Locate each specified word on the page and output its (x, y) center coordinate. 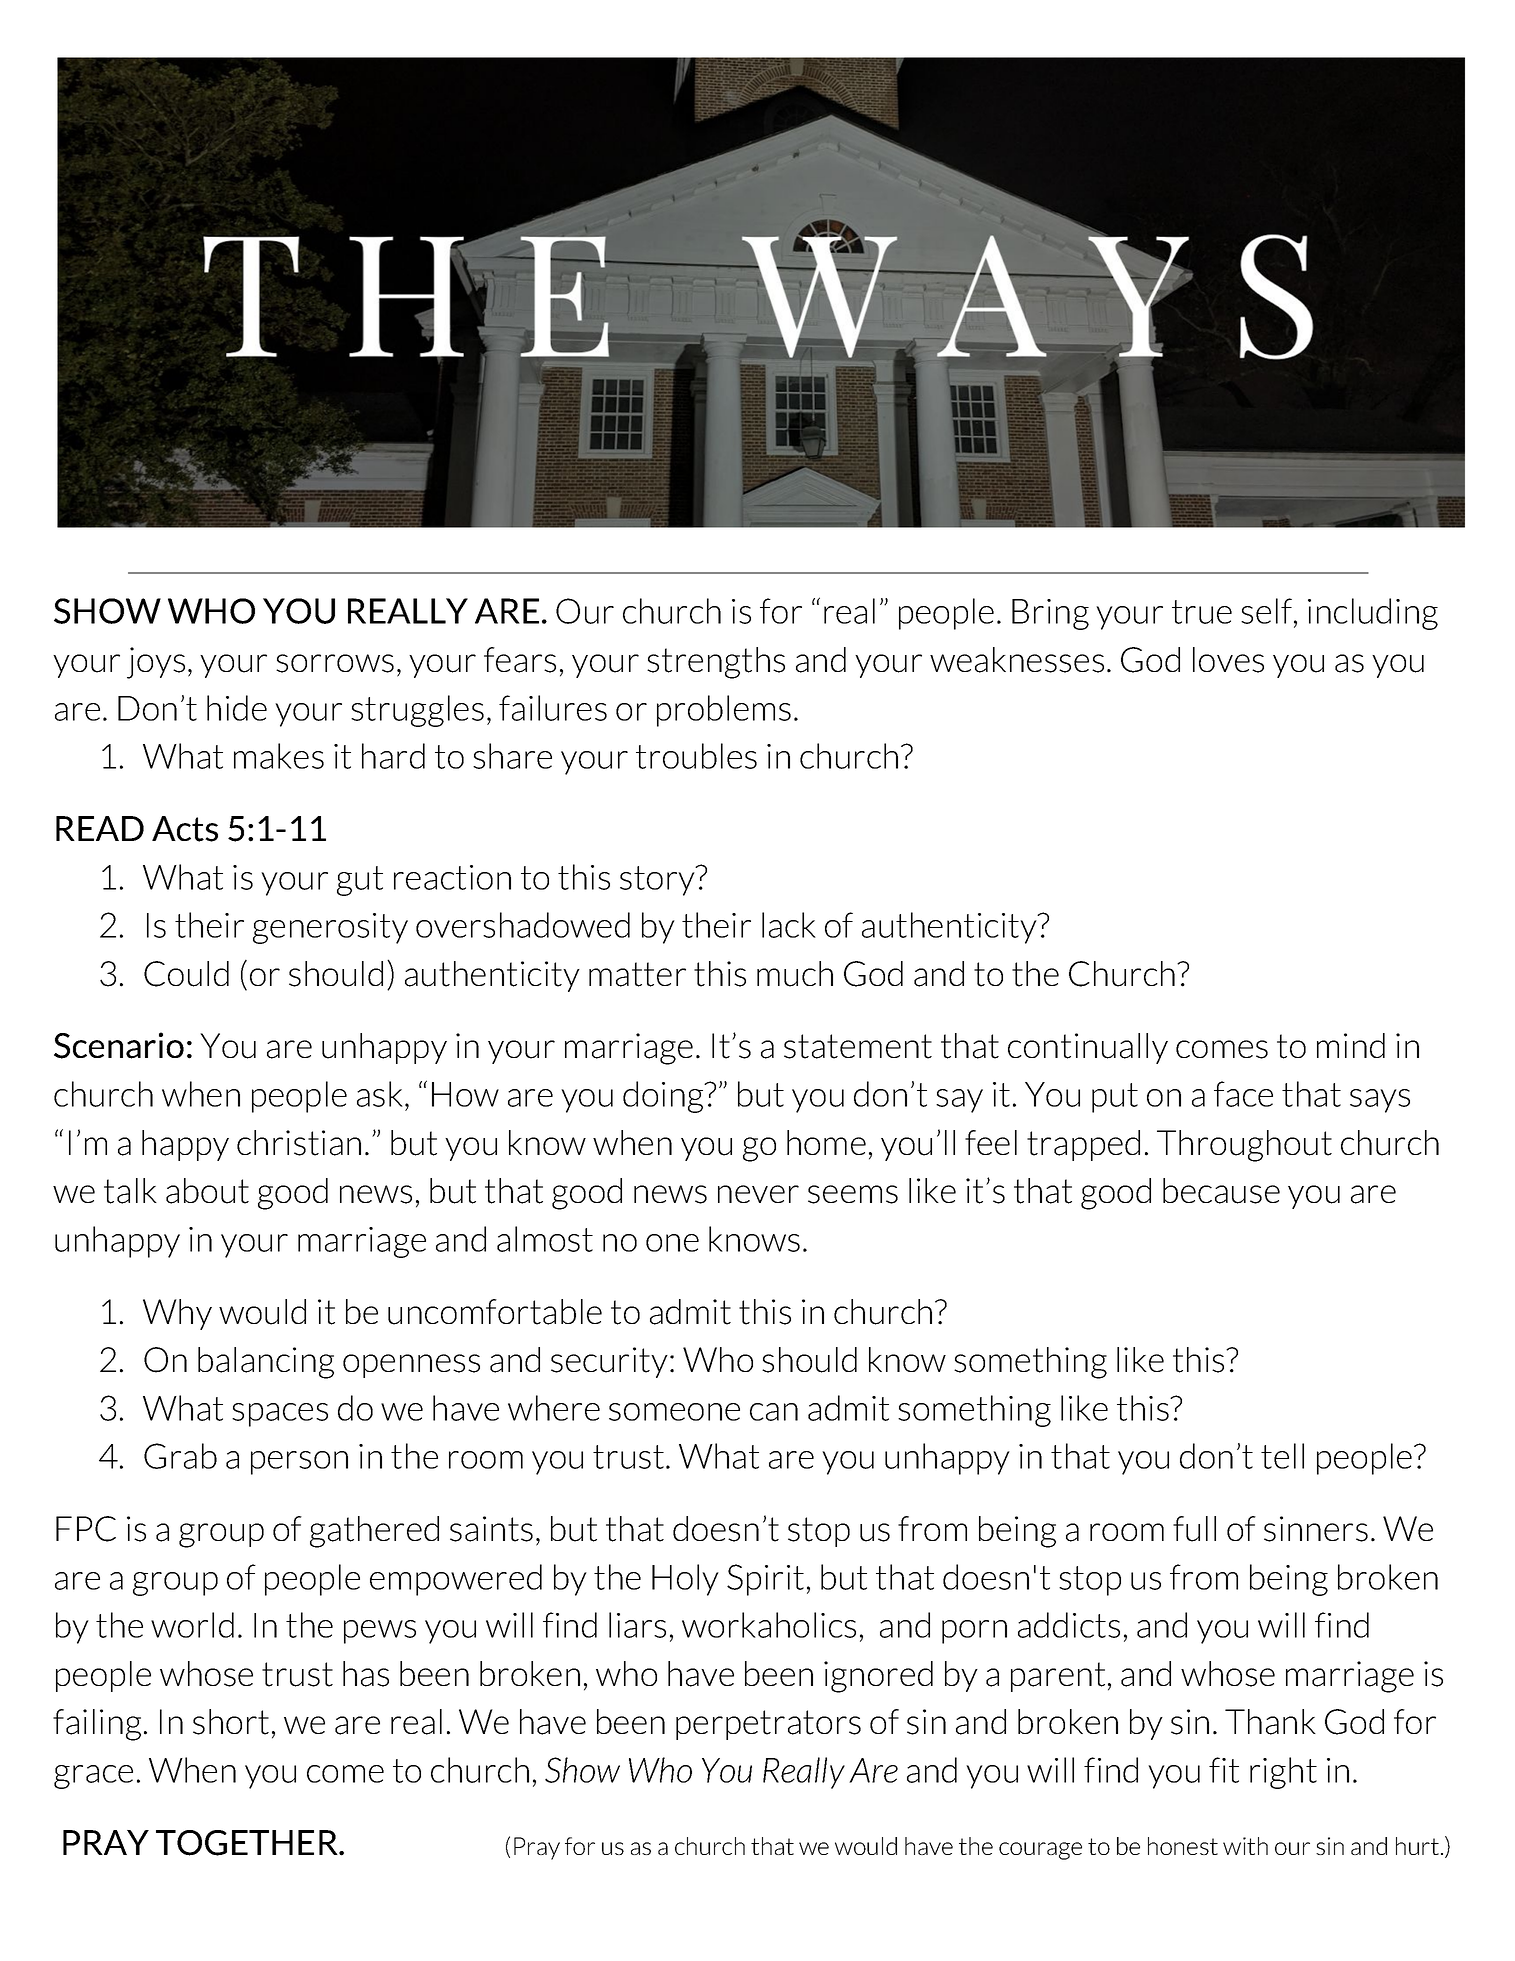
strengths (716, 663)
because (1221, 1191)
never (758, 1194)
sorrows (335, 663)
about (207, 1191)
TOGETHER (248, 1843)
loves (1228, 660)
